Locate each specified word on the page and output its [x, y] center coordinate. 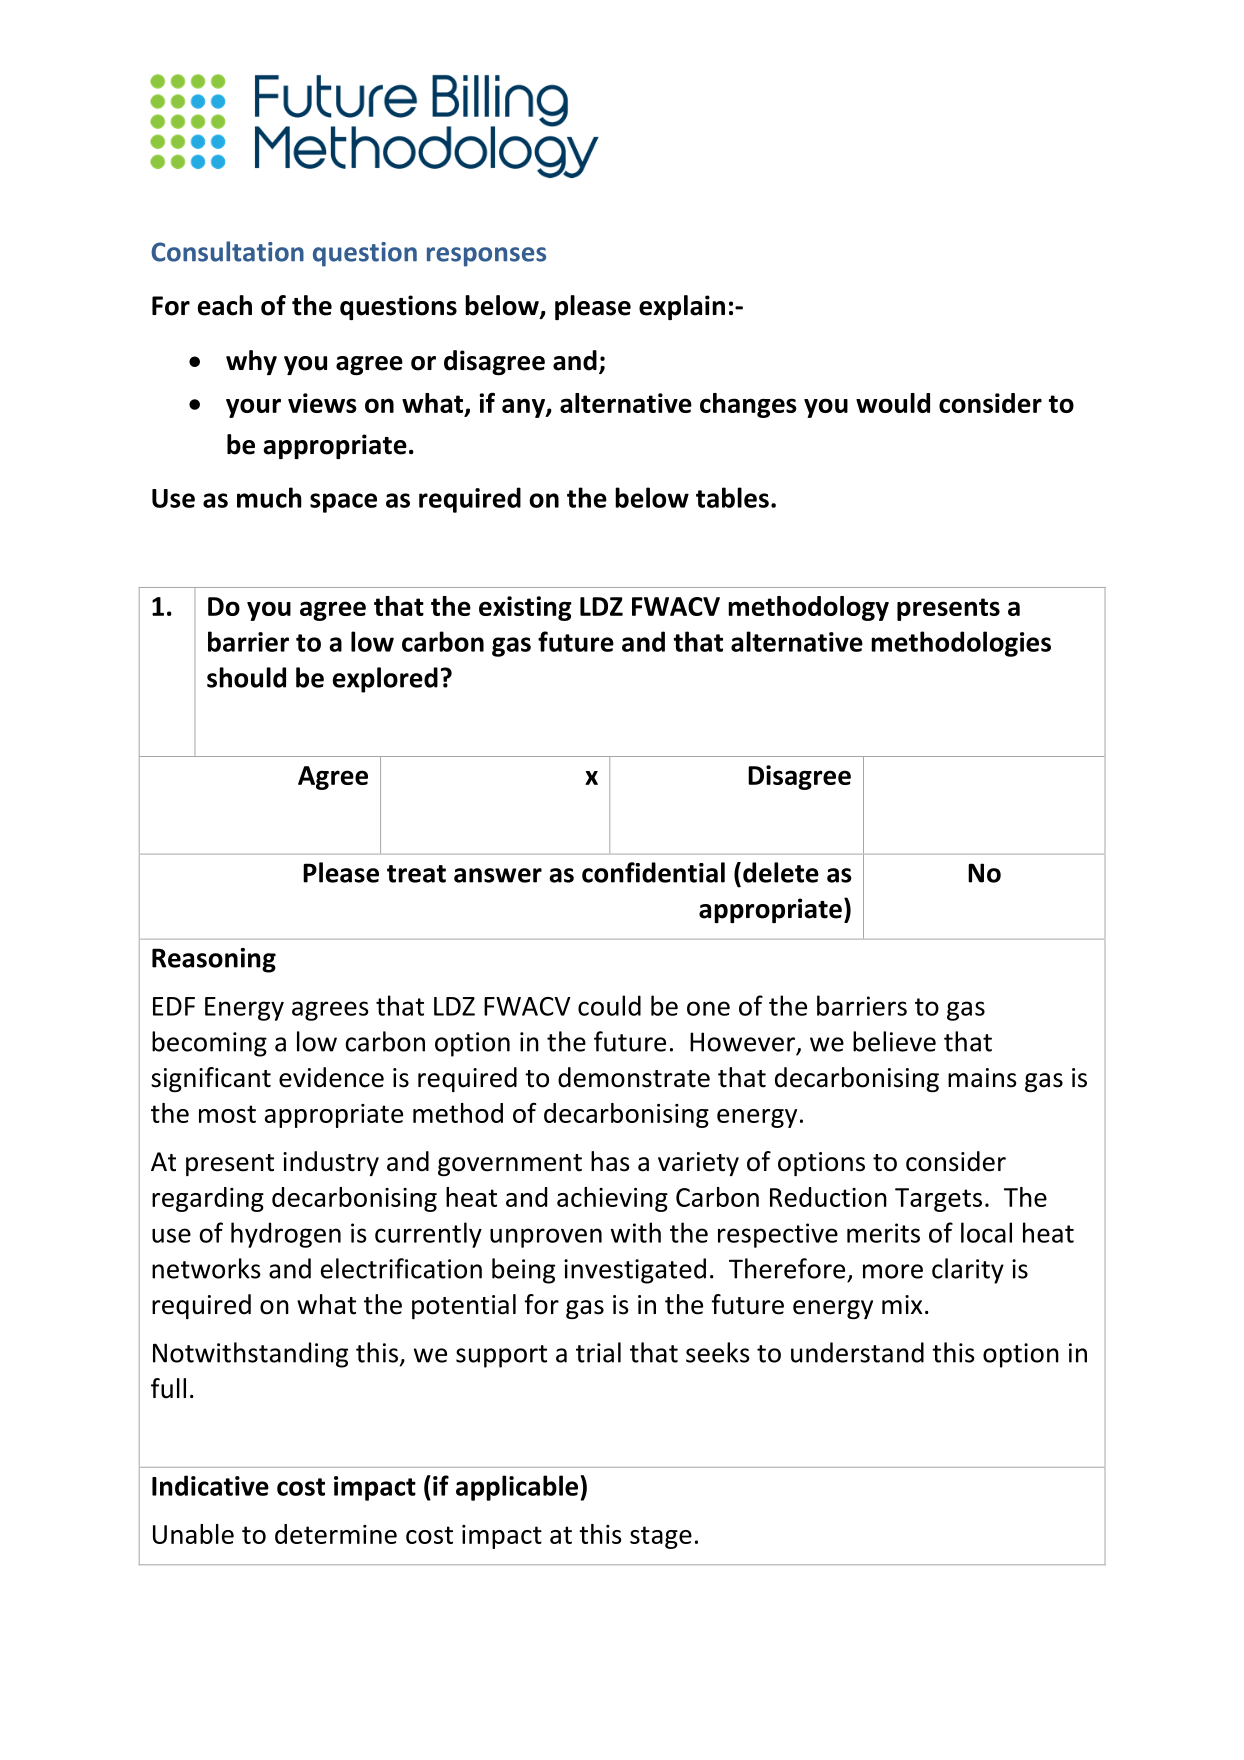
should [246, 677]
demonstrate [634, 1077]
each [225, 305]
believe [894, 1041]
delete [781, 872]
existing [525, 608]
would [893, 403]
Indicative [210, 1485]
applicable [518, 1488]
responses [486, 257]
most [227, 1114]
